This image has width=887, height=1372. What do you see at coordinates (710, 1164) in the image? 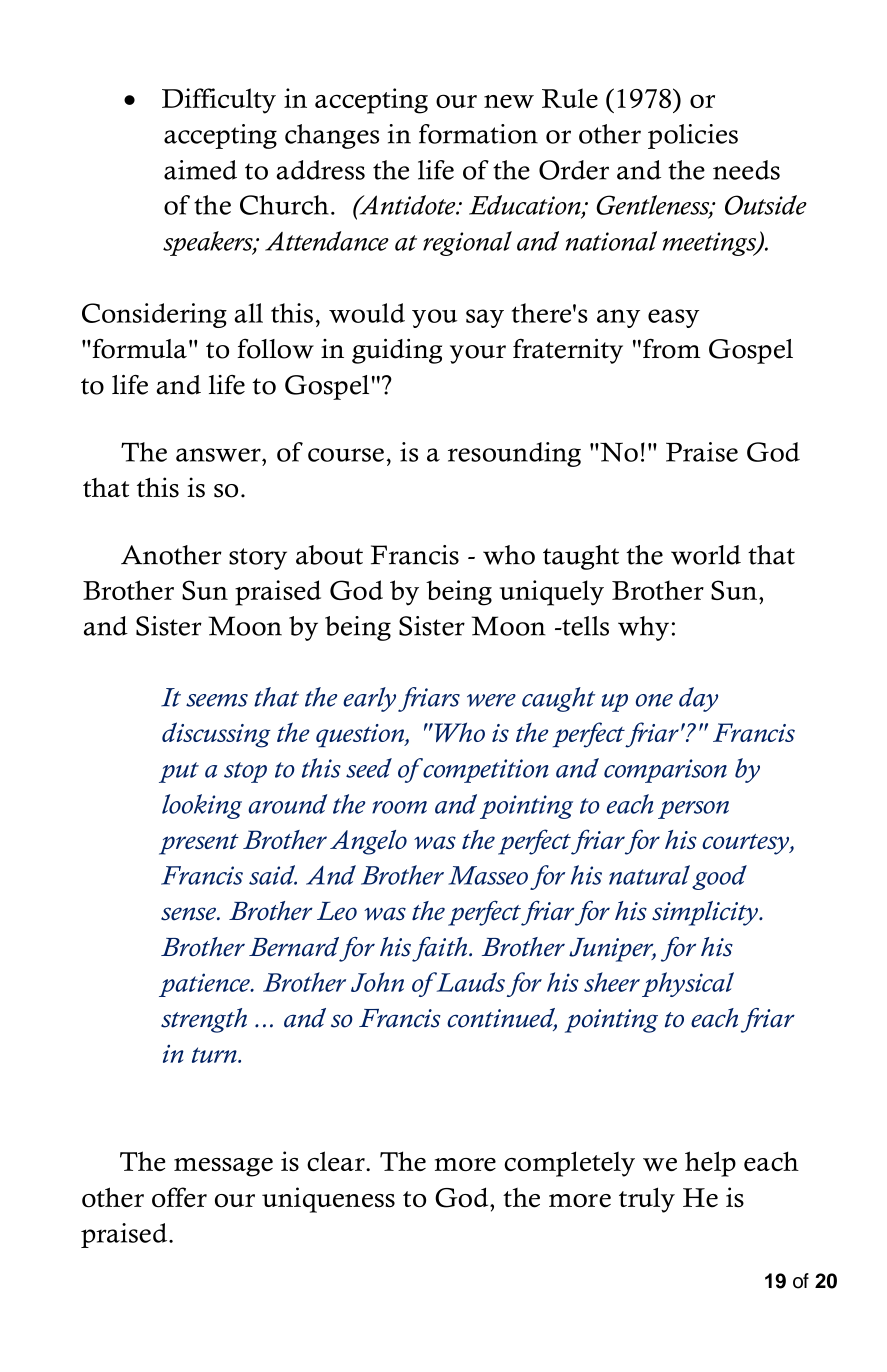
I see `help` at bounding box center [710, 1164].
